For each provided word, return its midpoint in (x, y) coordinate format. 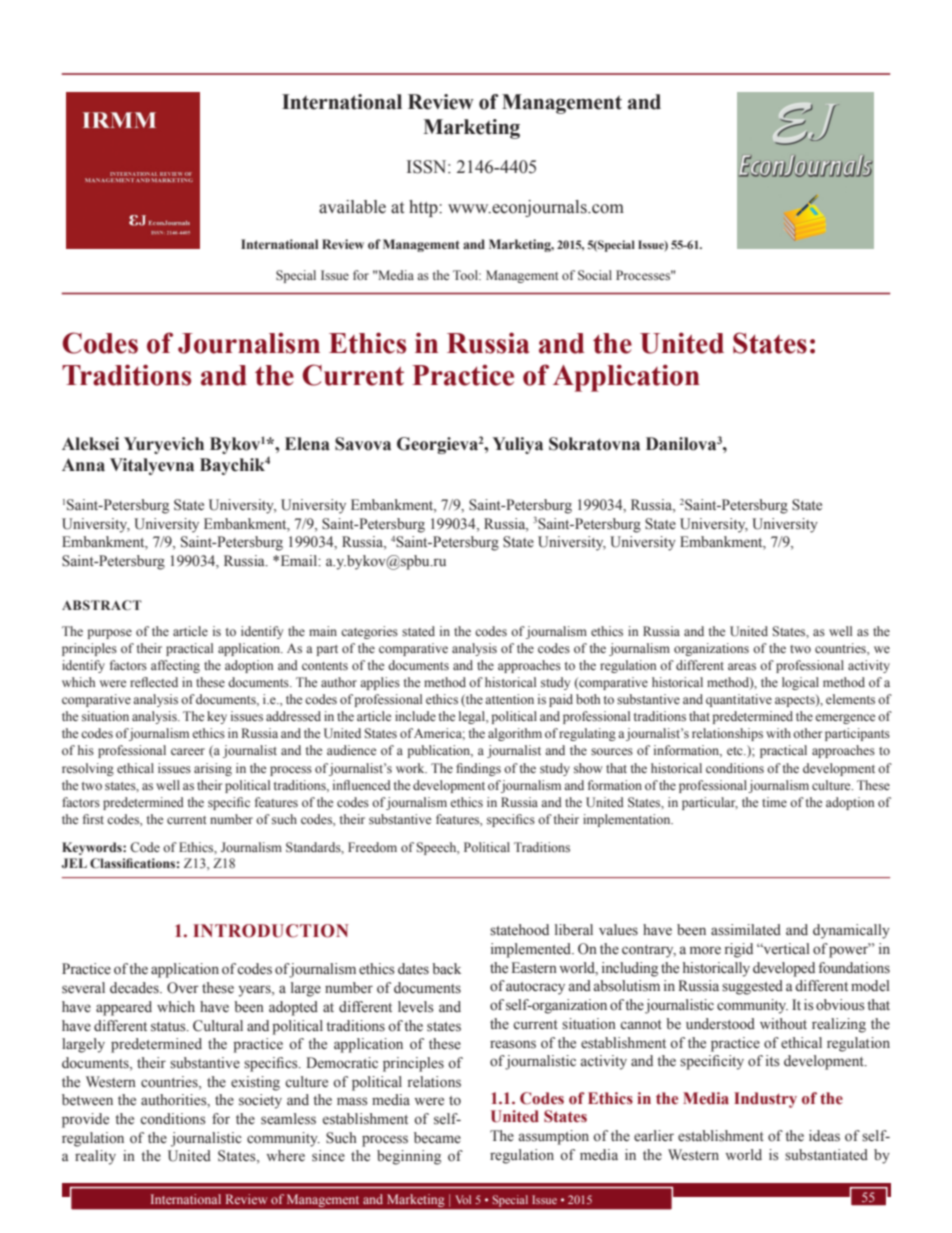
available (352, 207)
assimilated (746, 929)
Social (595, 275)
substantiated (826, 1155)
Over (183, 988)
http (424, 208)
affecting (175, 666)
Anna (83, 465)
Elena (307, 444)
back (446, 968)
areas (742, 666)
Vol (463, 1199)
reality (95, 1157)
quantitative (739, 700)
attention (509, 699)
